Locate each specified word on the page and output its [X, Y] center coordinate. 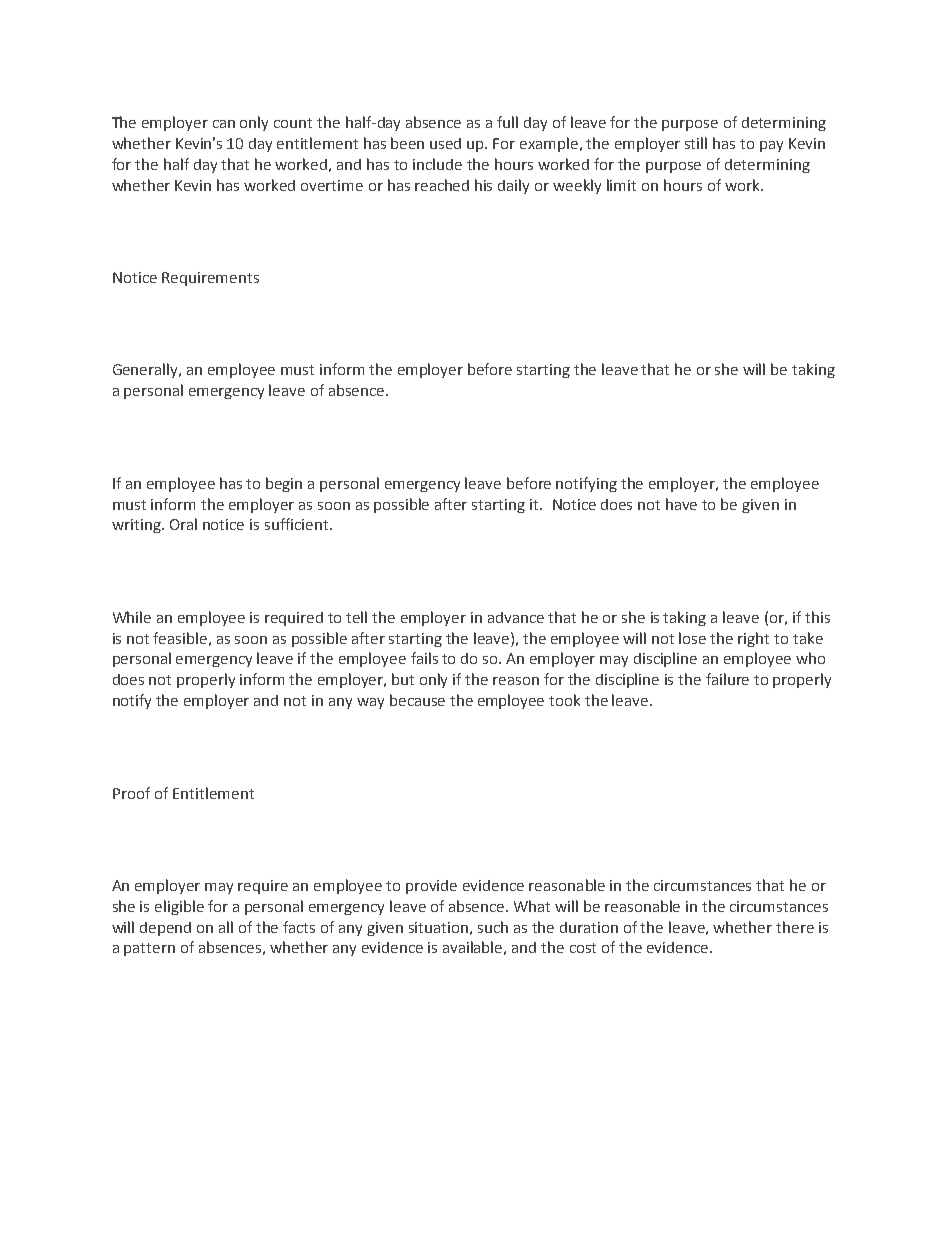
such [493, 927]
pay [771, 146]
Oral [183, 524]
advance [516, 617]
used [445, 143]
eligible [179, 907]
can [224, 124]
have [681, 504]
